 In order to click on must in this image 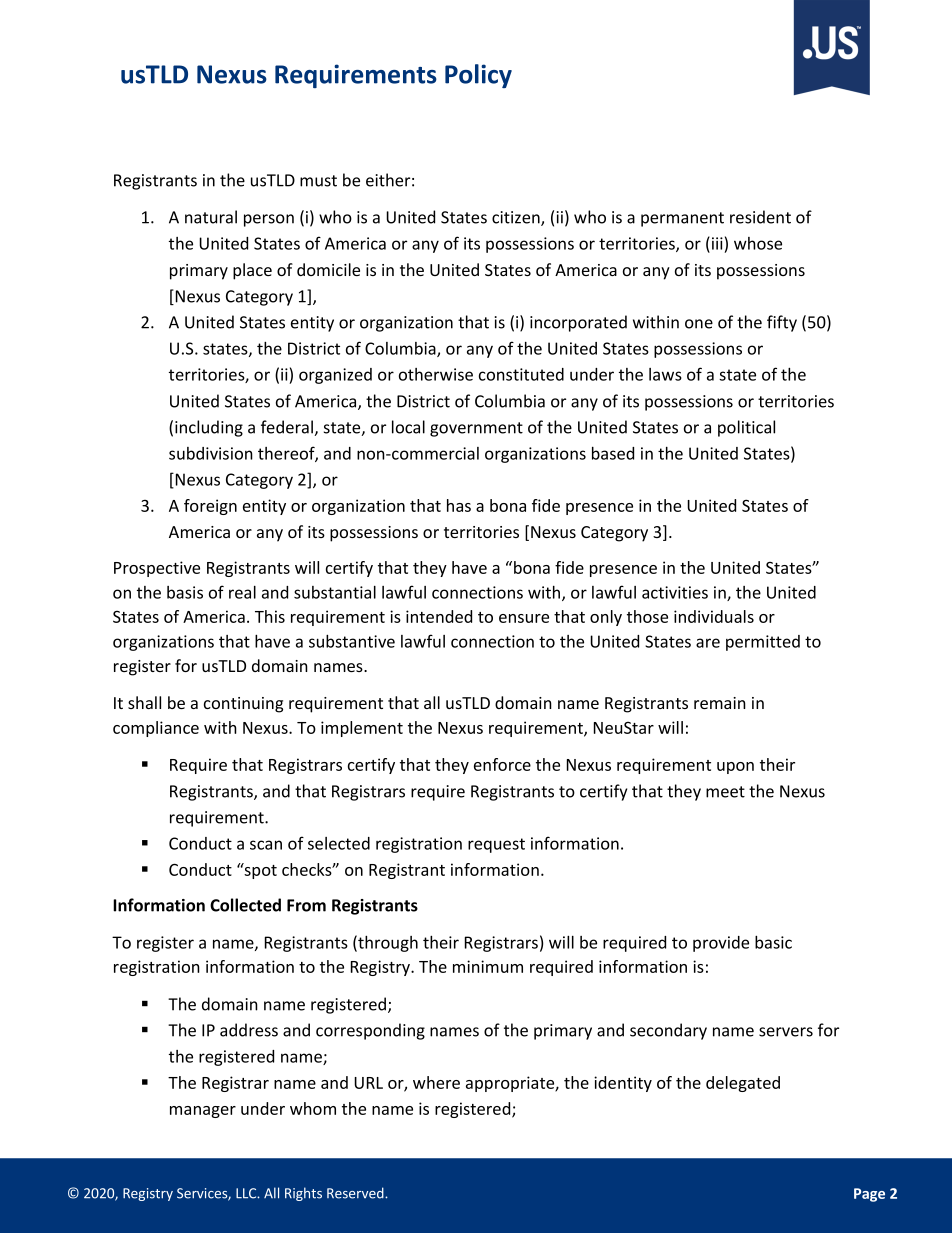, I will do `click(318, 181)`.
